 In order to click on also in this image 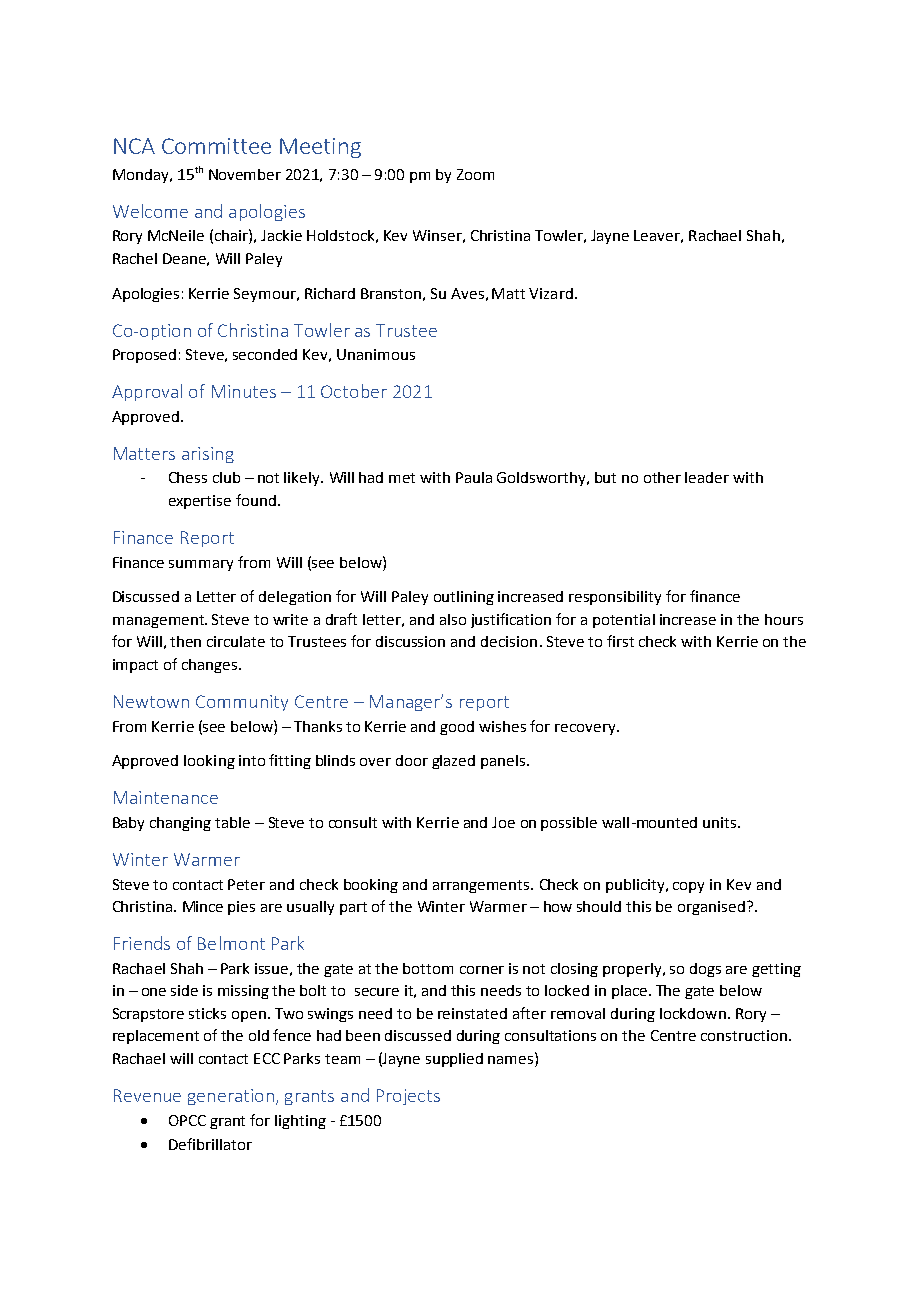, I will do `click(453, 619)`.
